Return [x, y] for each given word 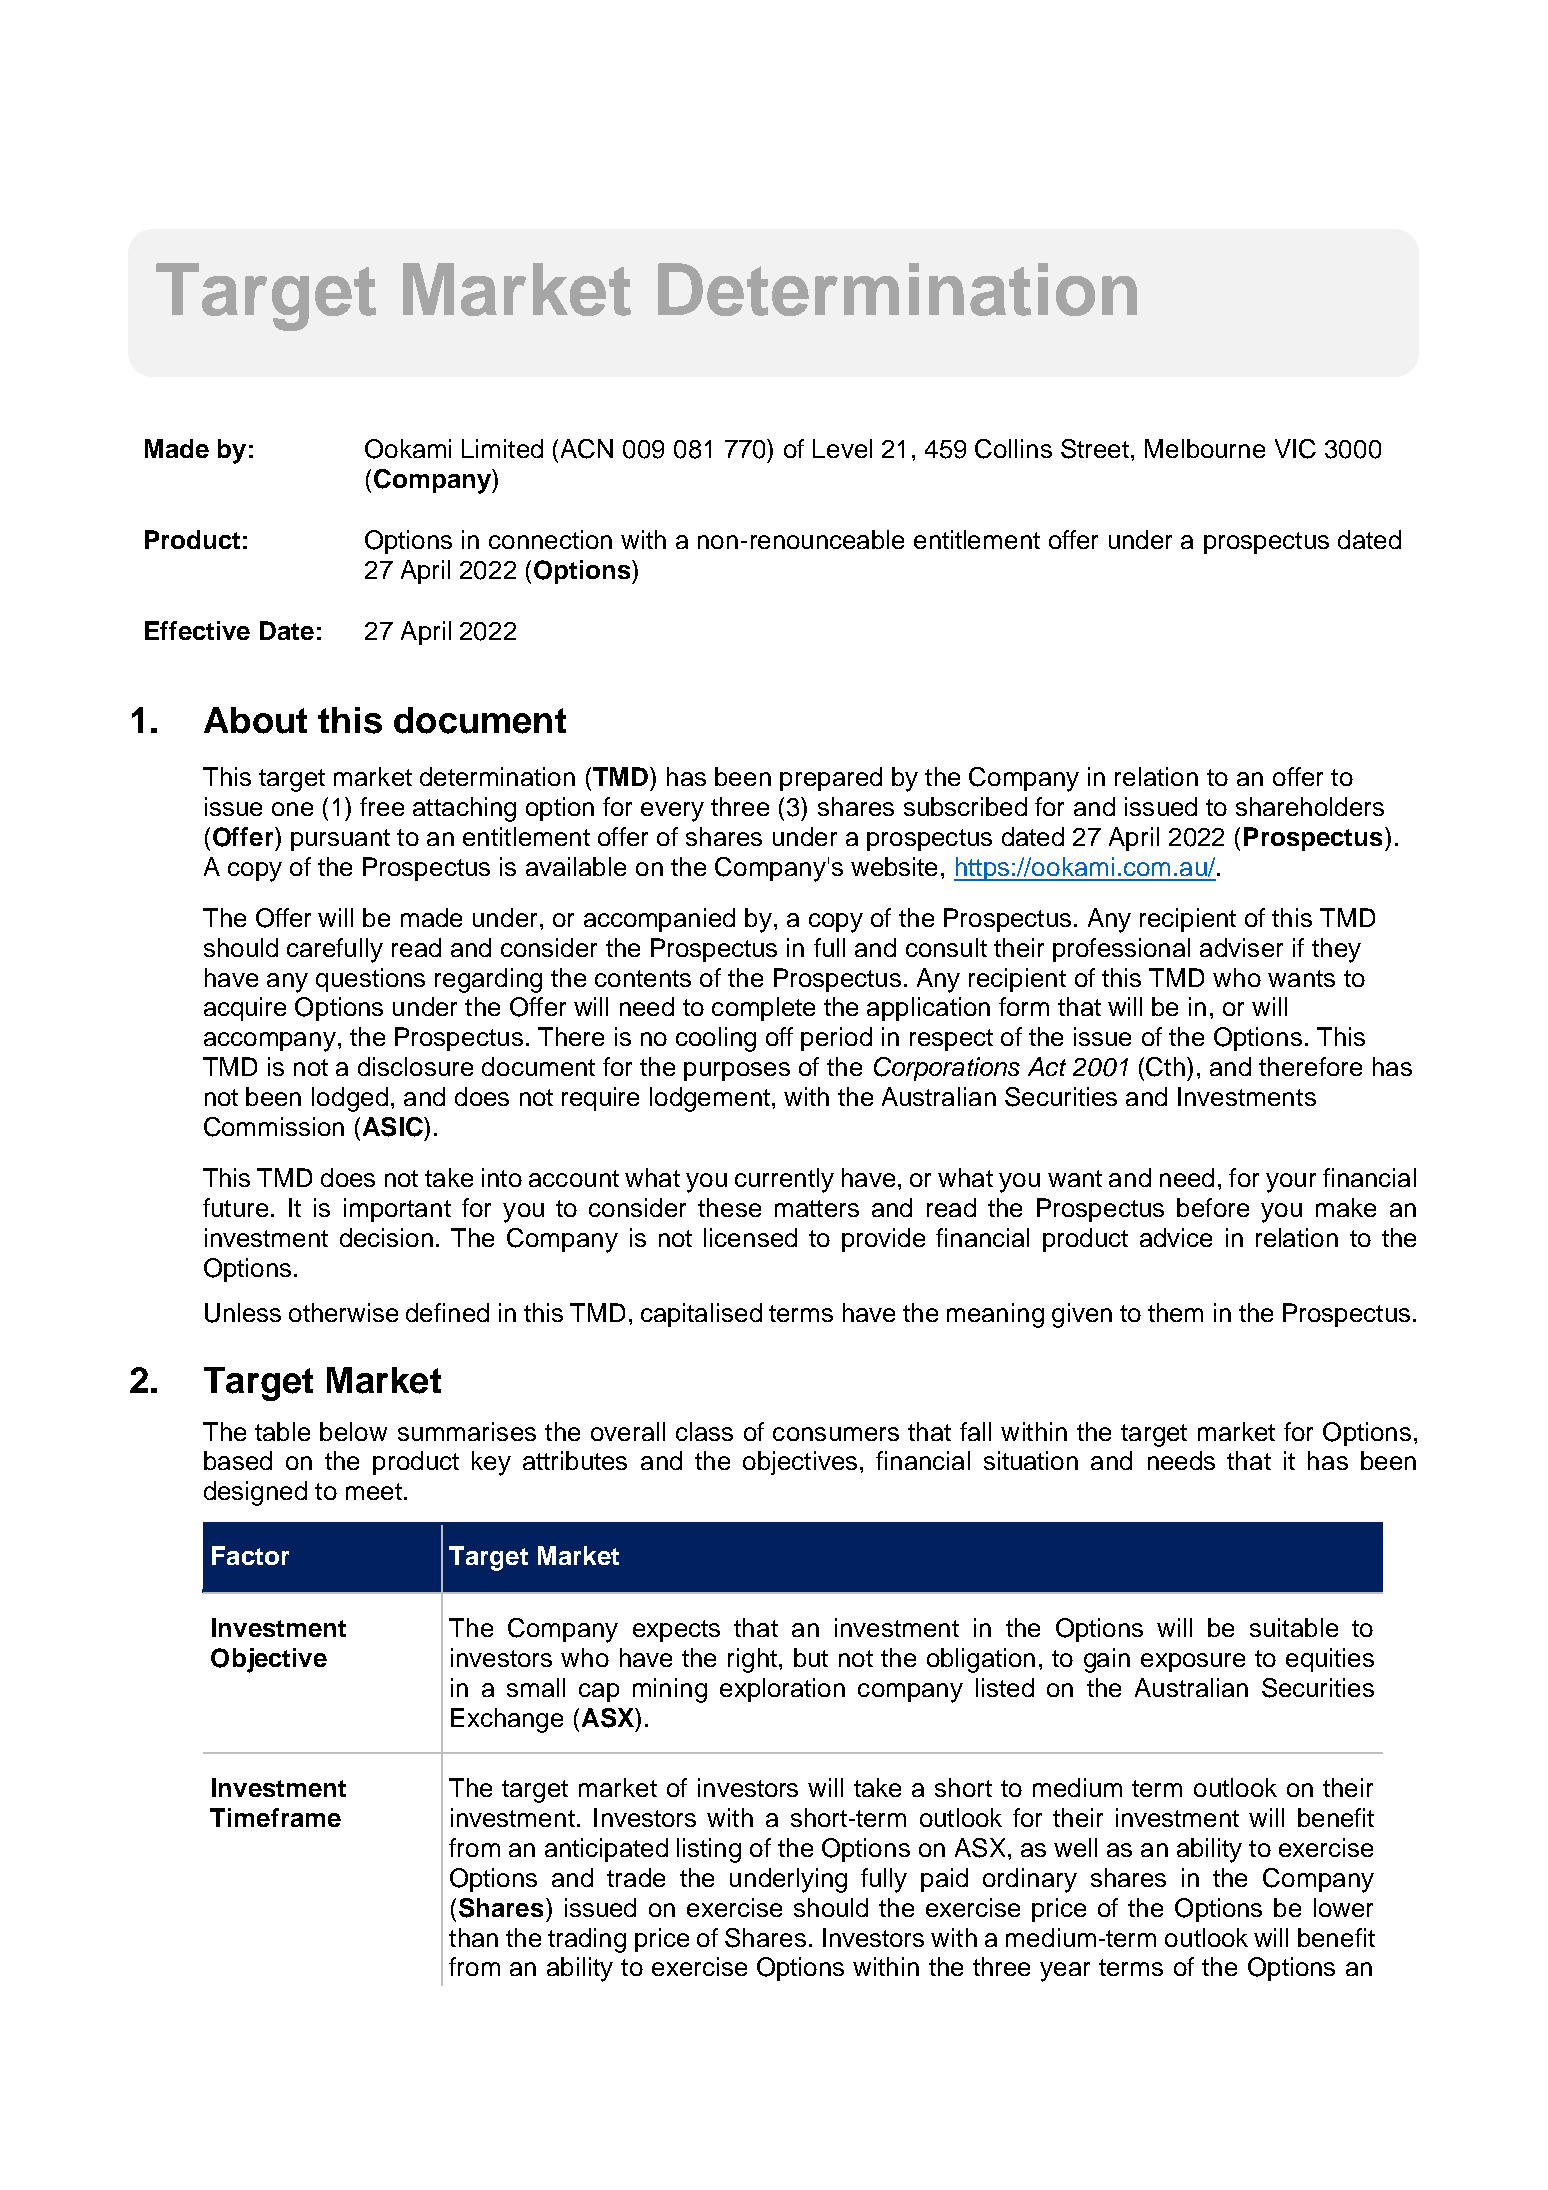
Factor [250, 1555]
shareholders [1310, 806]
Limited [502, 448]
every [672, 812]
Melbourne [1205, 448]
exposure [1193, 1662]
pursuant [340, 840]
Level [842, 448]
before [1213, 1207]
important [397, 1210]
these [729, 1207]
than [473, 1937]
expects [676, 1631]
